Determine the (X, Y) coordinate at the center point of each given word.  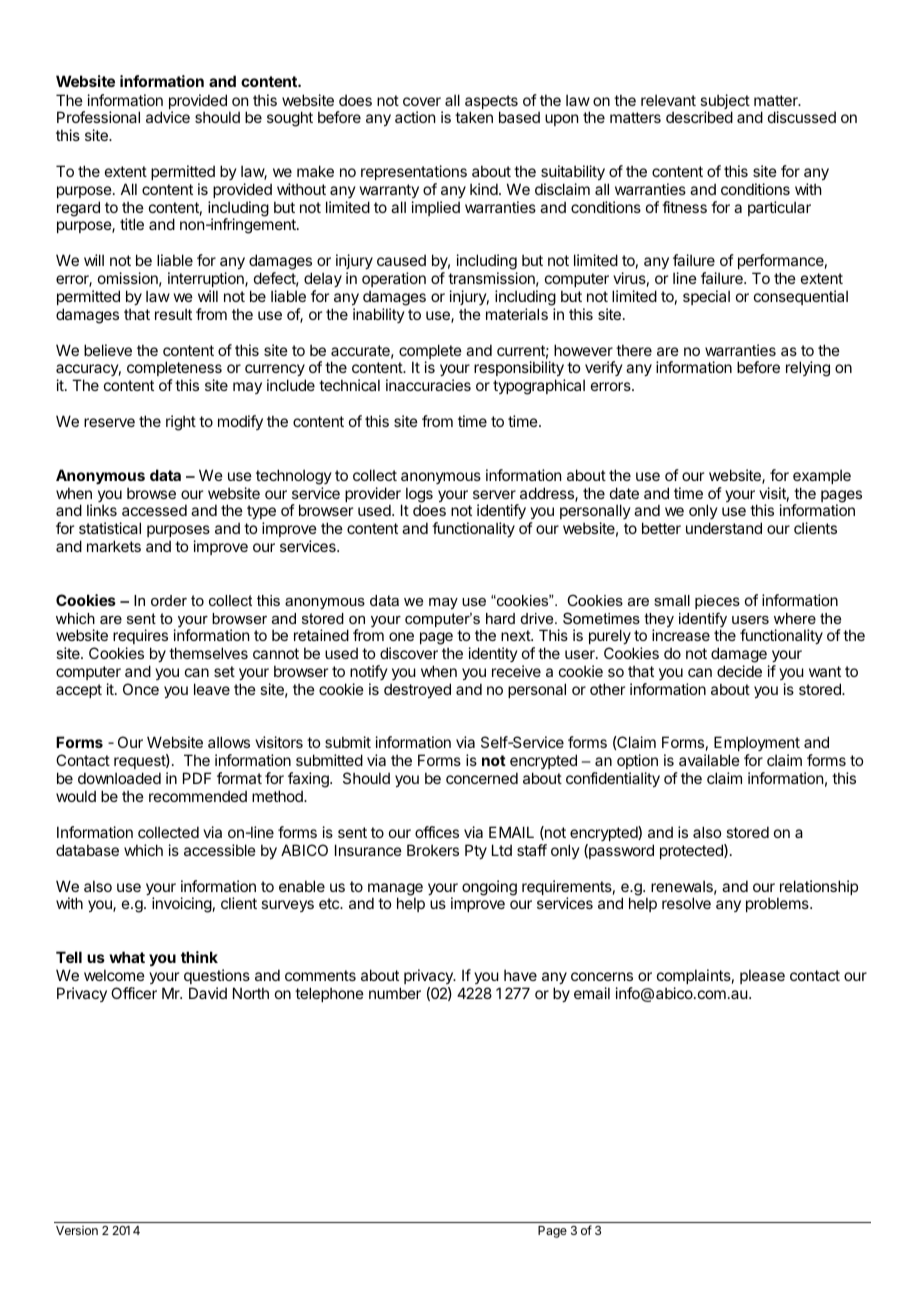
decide (739, 671)
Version (77, 1230)
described (699, 117)
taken (474, 117)
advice (168, 117)
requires (140, 638)
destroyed (417, 690)
